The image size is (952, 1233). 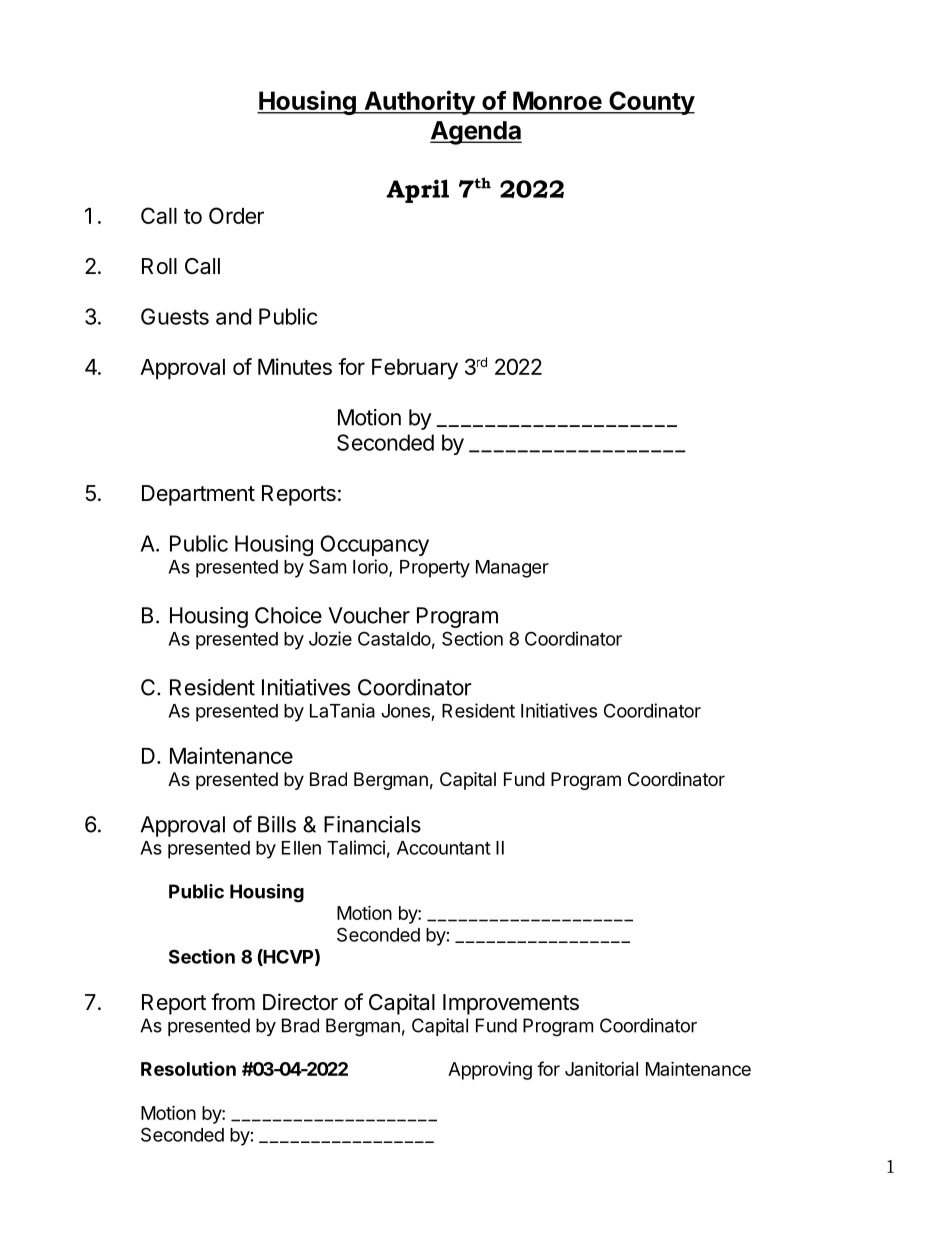 I want to click on Property, so click(x=435, y=569).
